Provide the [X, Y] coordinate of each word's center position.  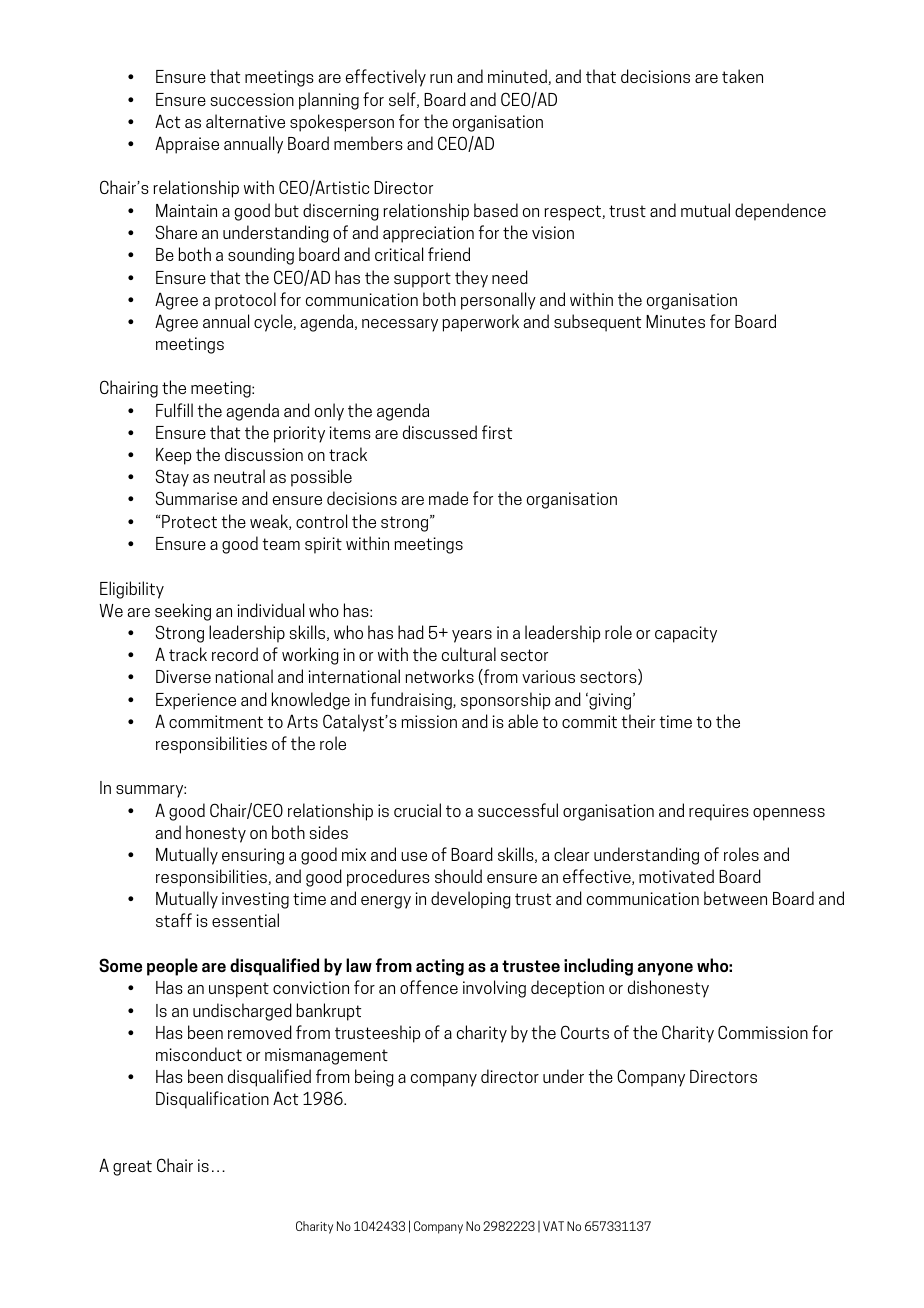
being [374, 1078]
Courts [585, 1032]
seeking [183, 612]
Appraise [187, 145]
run [441, 78]
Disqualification [212, 1100]
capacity [686, 634]
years [472, 636]
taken [742, 76]
